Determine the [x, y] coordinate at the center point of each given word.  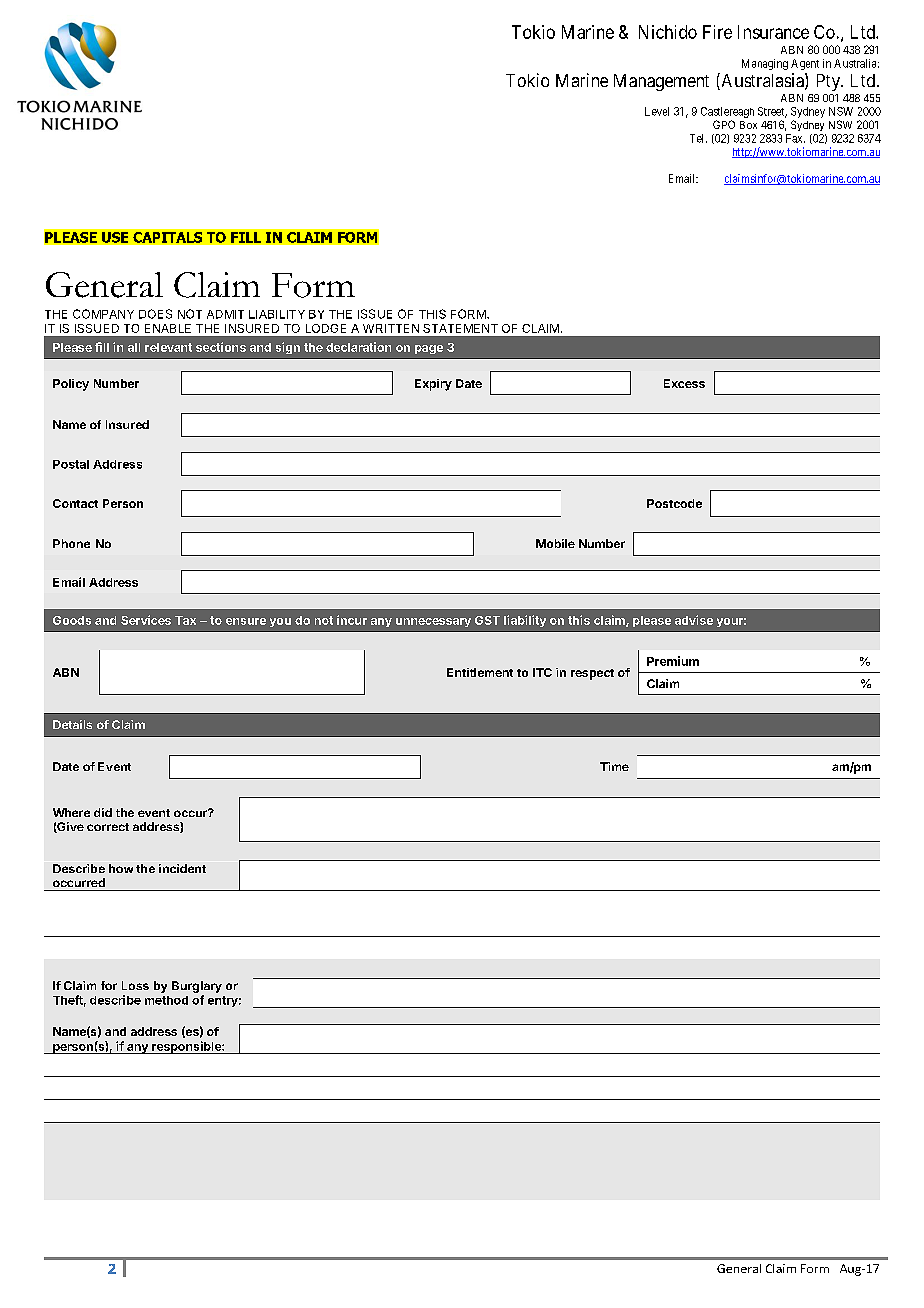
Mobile [555, 543]
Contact [75, 503]
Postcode [674, 503]
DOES [155, 314]
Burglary [197, 987]
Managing [765, 64]
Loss [135, 985]
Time [614, 766]
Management [661, 82]
